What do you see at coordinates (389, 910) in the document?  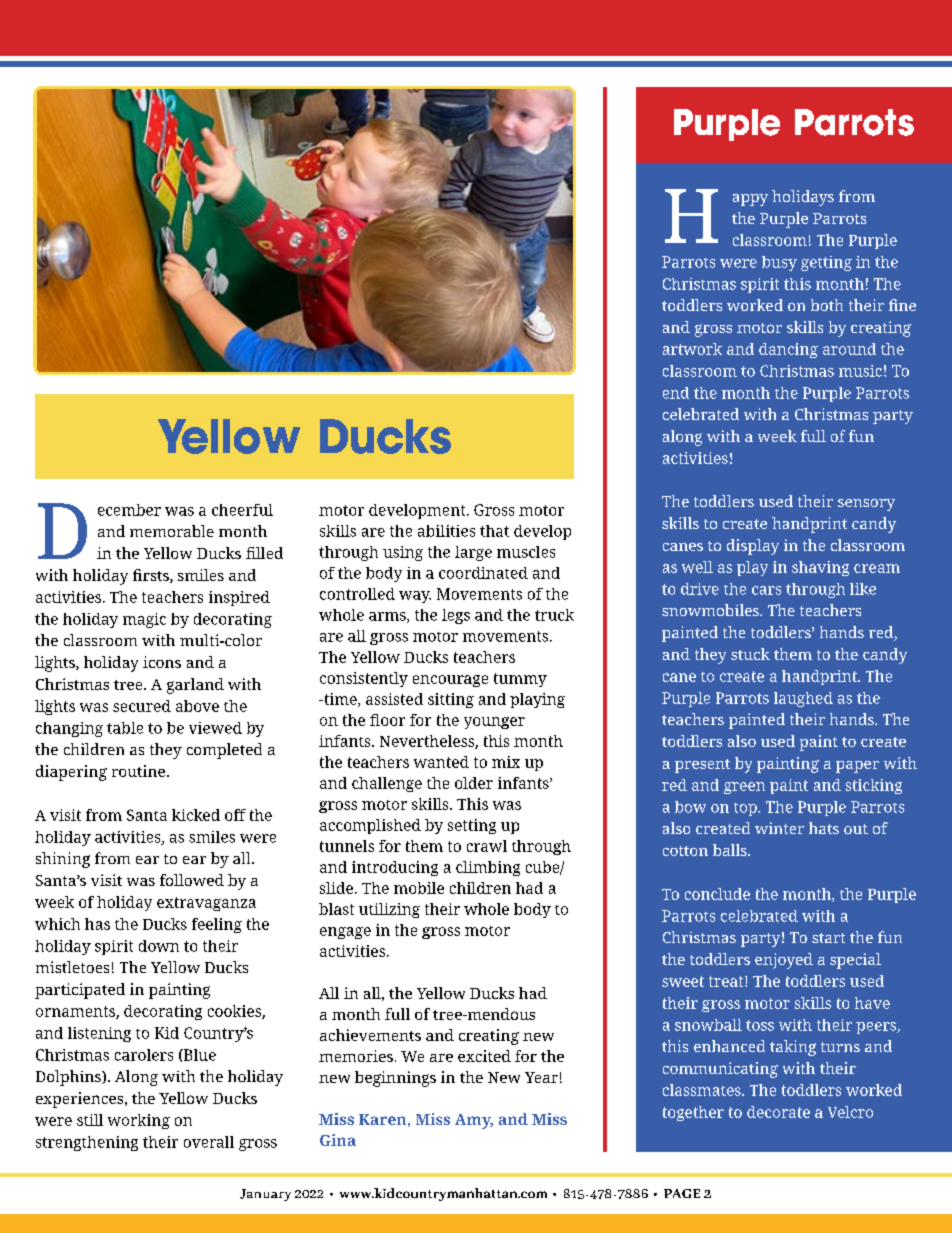 I see `utilizing` at bounding box center [389, 910].
